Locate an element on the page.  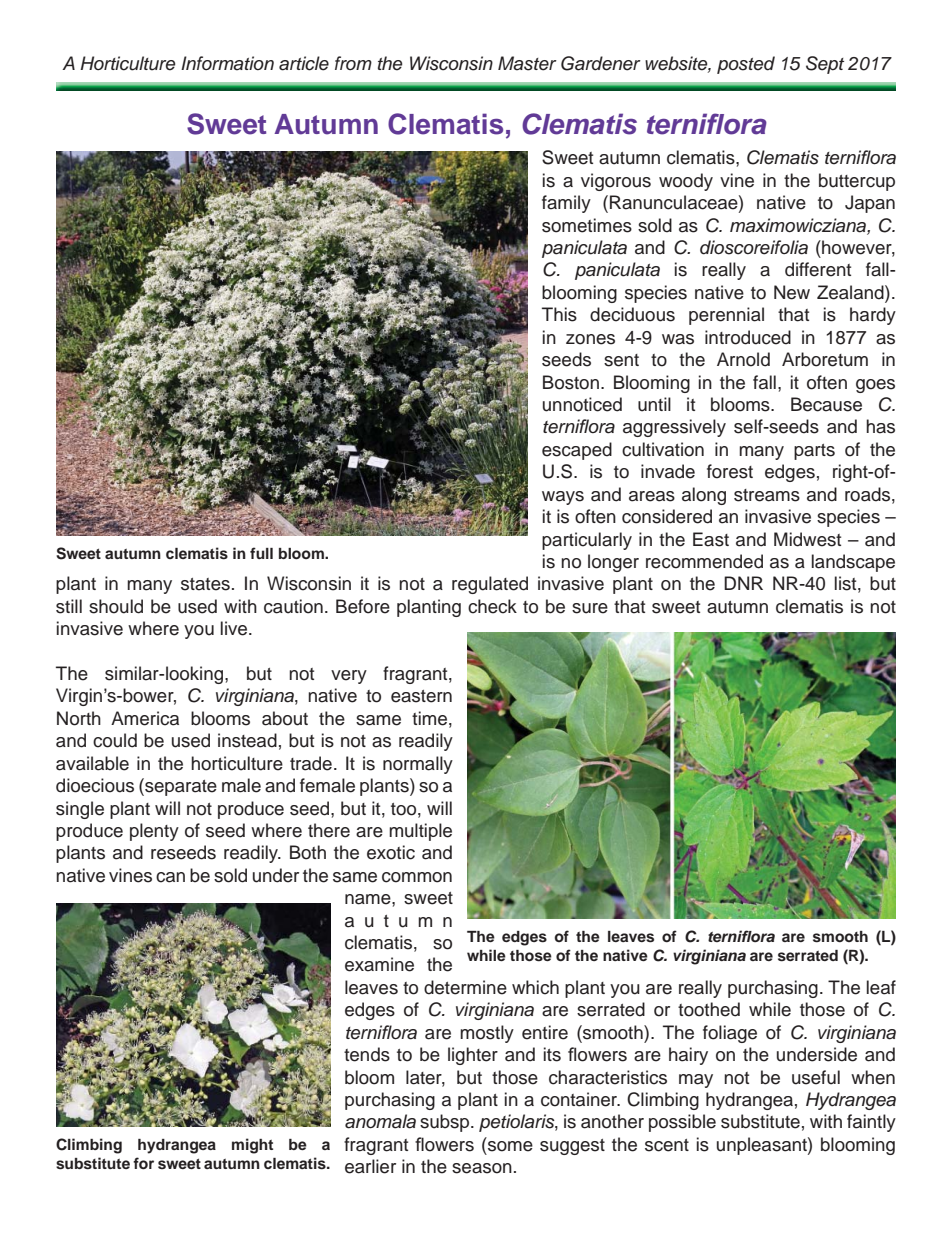
might is located at coordinates (252, 1146).
